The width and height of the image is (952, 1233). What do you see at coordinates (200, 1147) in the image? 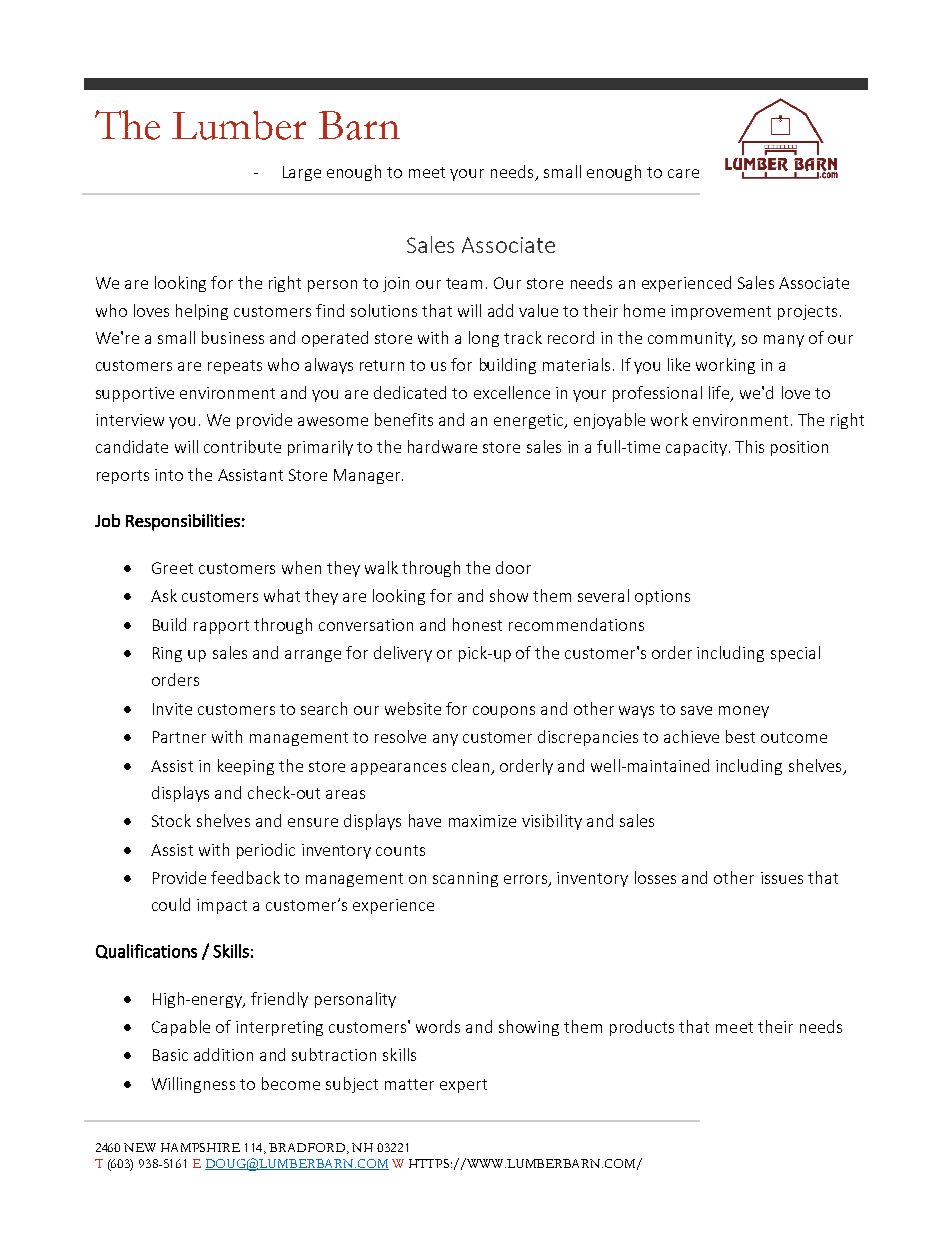
I see `HAMPSHIRE` at bounding box center [200, 1147].
